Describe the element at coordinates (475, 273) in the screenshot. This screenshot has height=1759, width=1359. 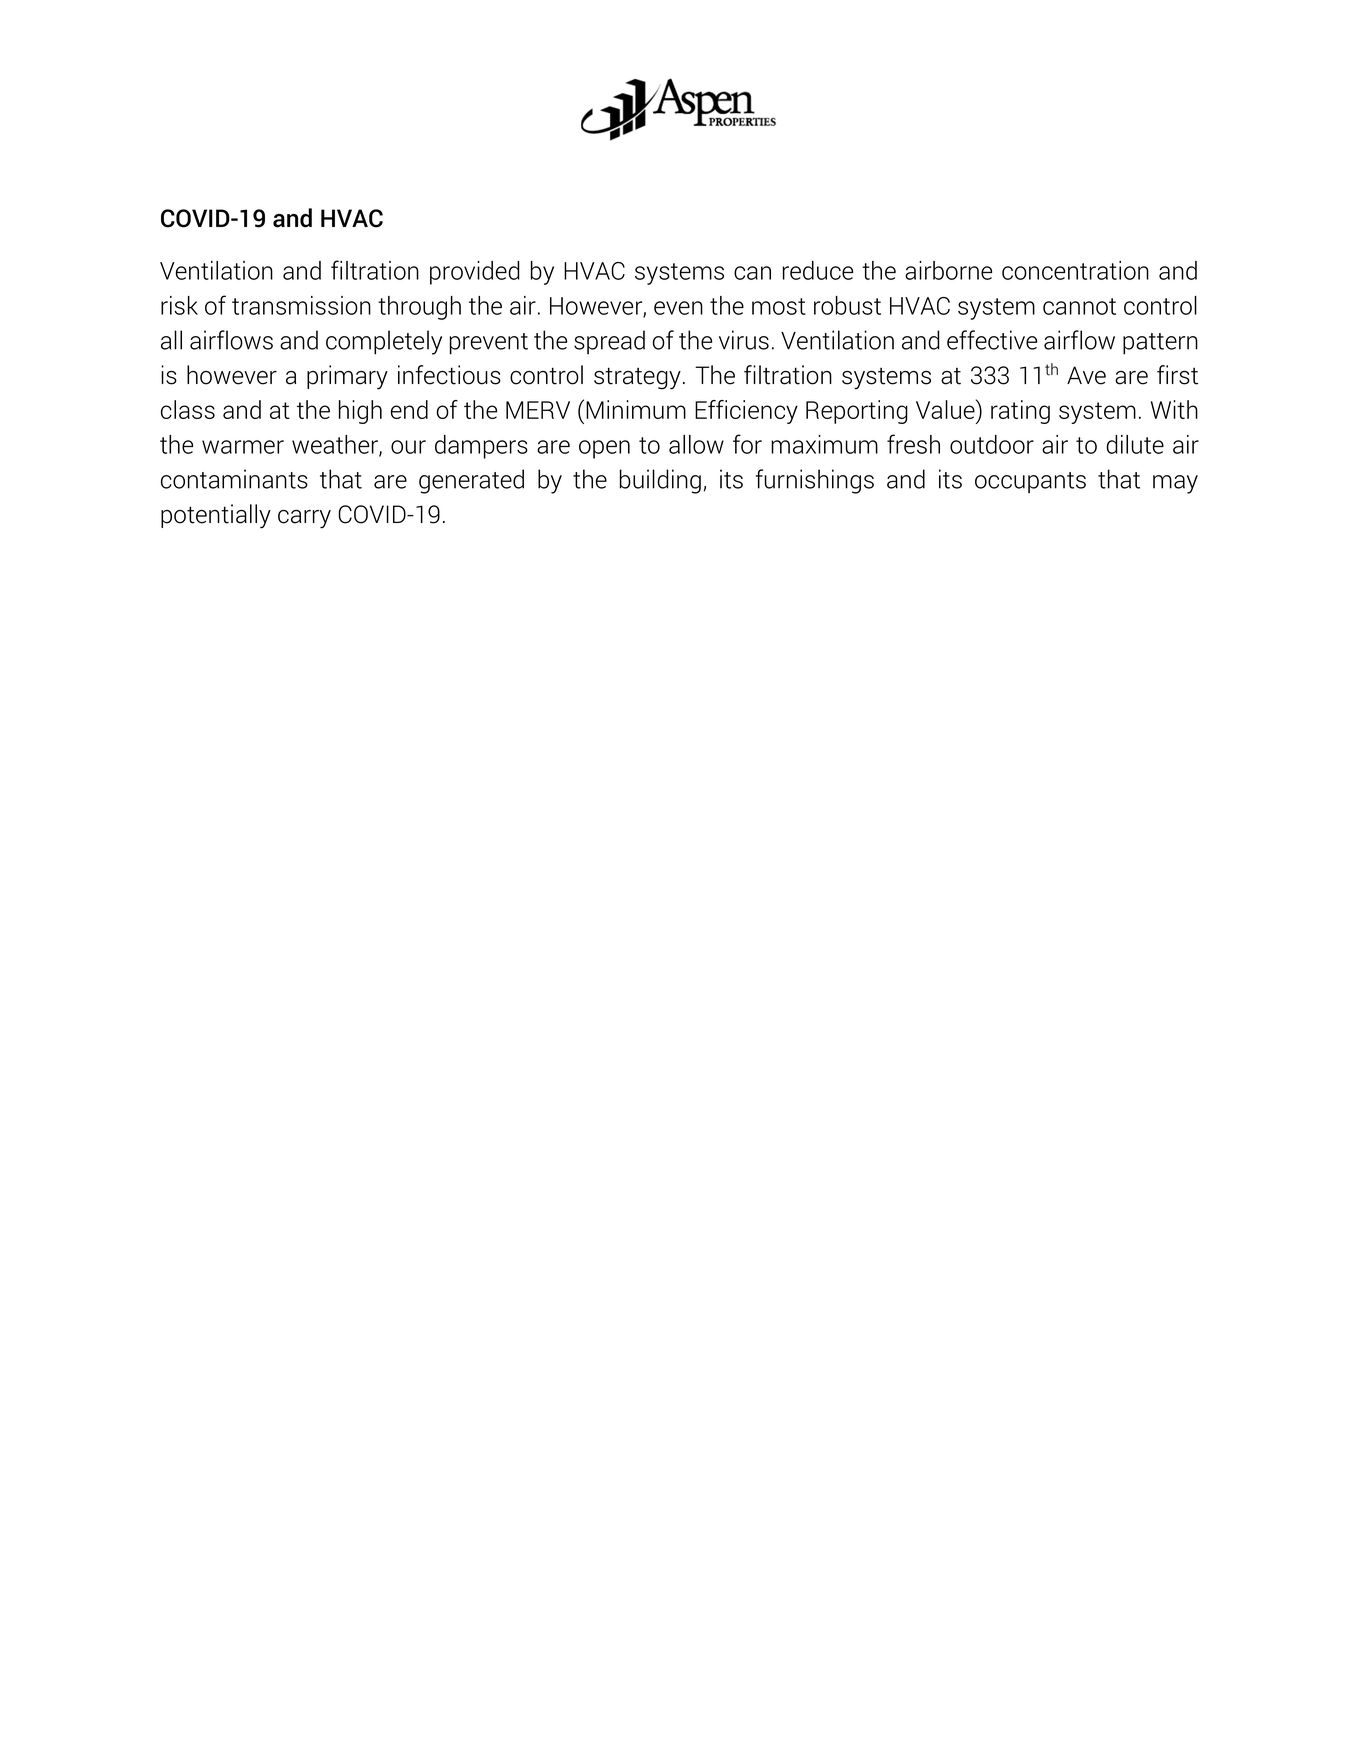
I see `provided` at that location.
